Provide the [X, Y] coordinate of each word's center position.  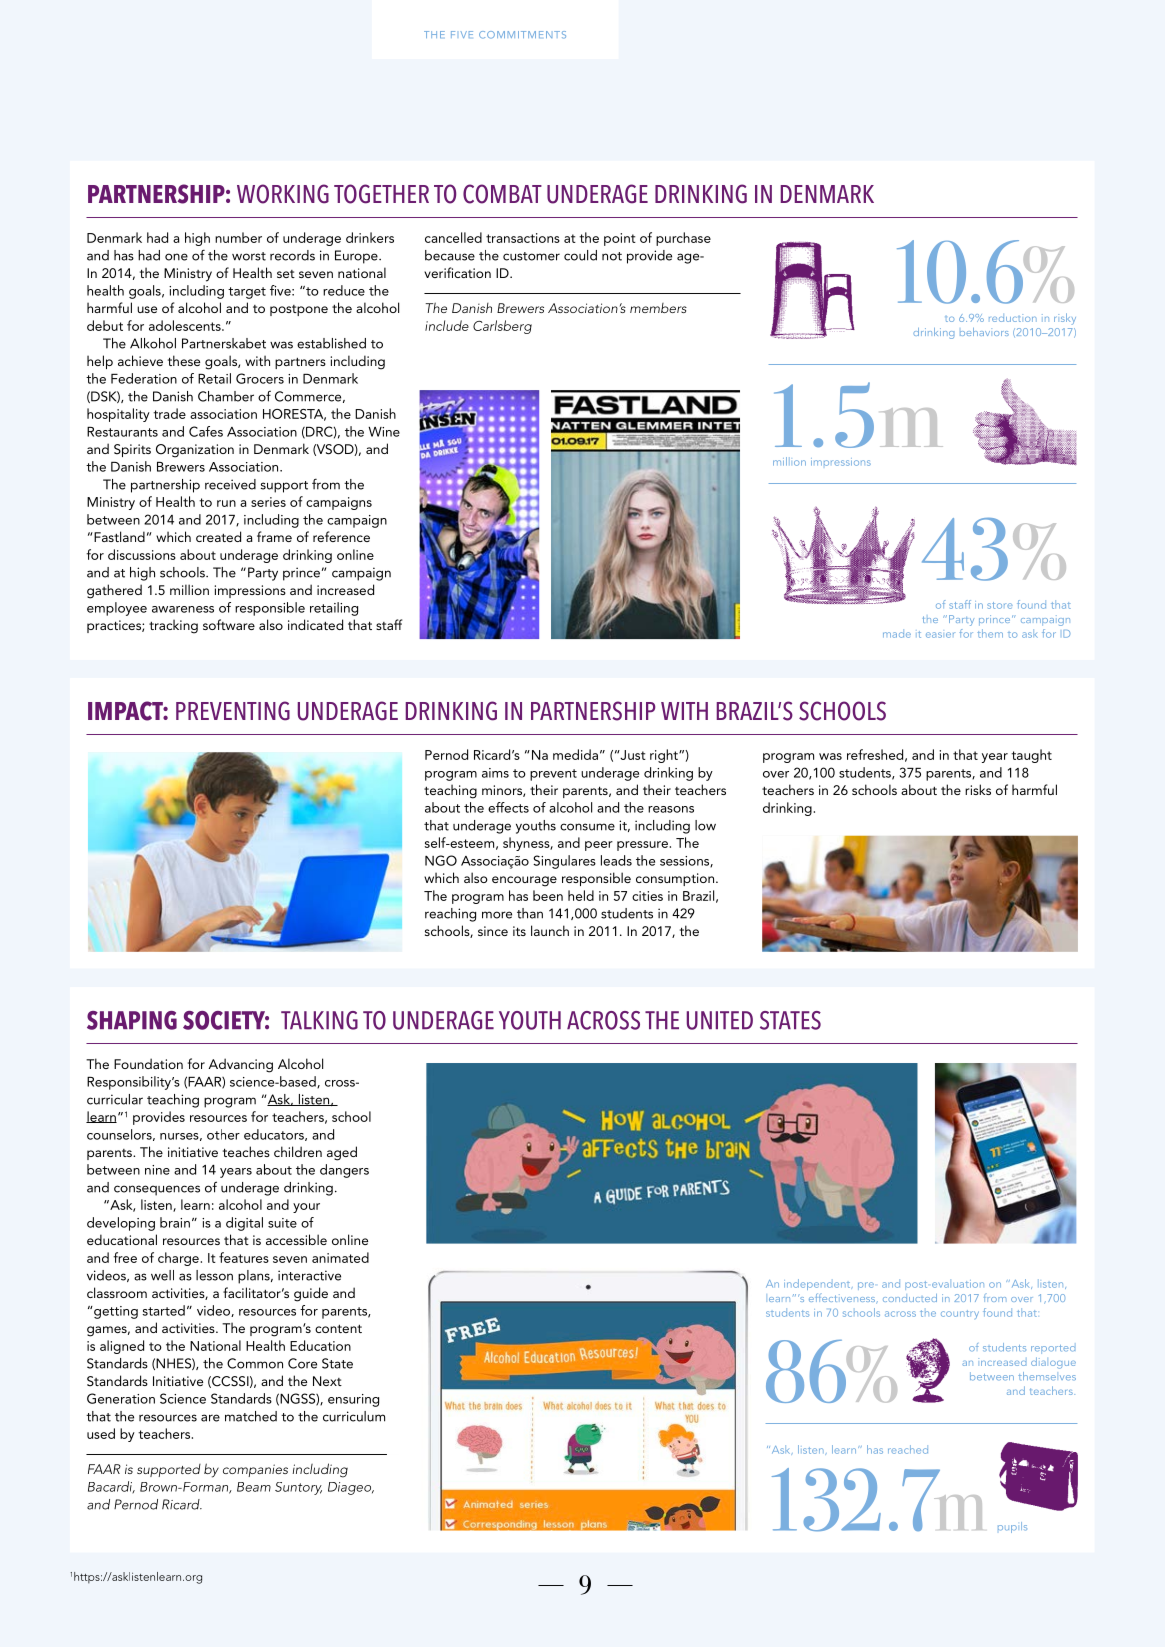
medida [575, 754]
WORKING [283, 194]
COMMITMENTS [522, 35]
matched [251, 1416]
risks [978, 789]
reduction [1013, 318]
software [229, 624]
